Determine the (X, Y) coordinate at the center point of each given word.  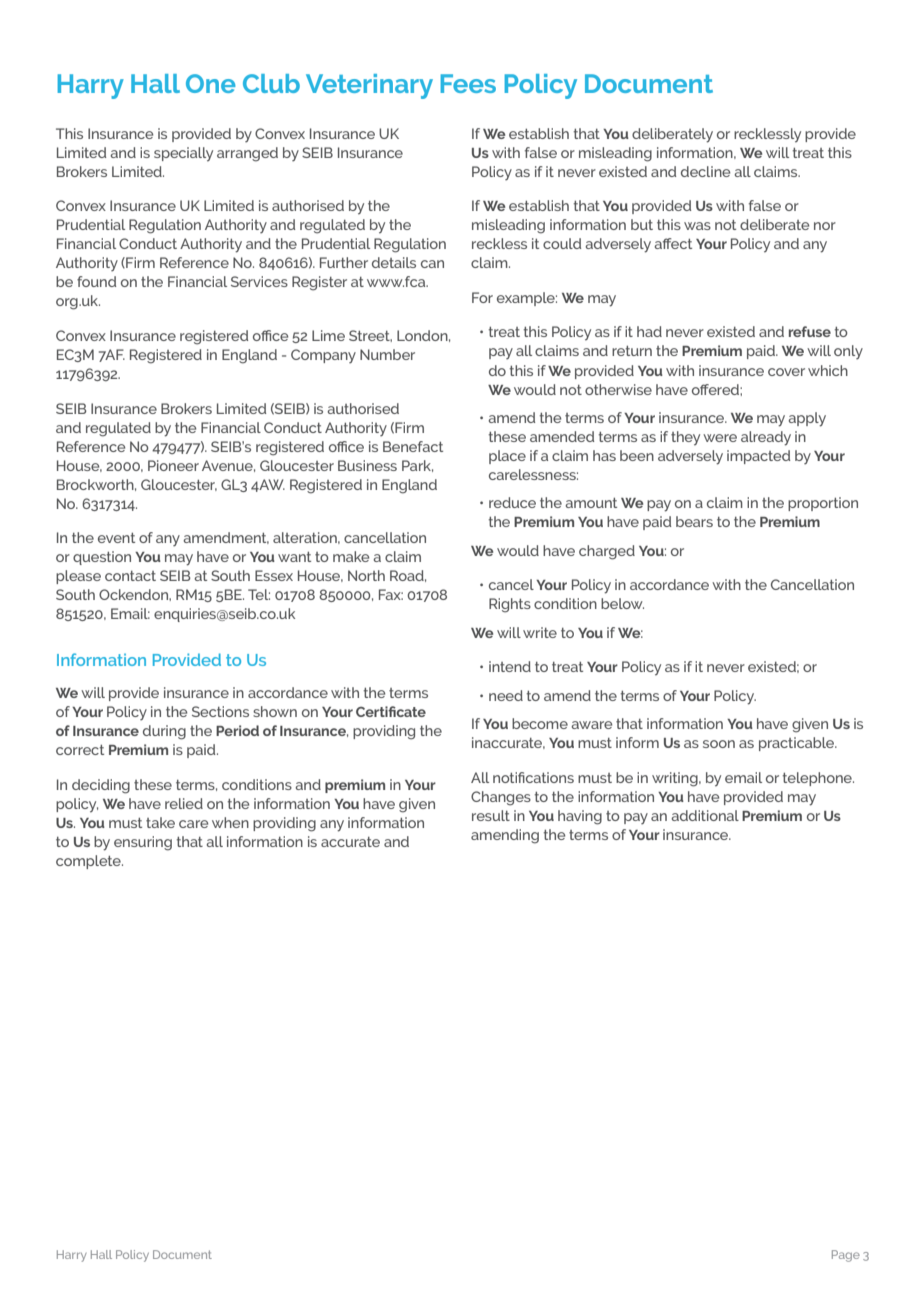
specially (183, 154)
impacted (758, 457)
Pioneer (173, 465)
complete (89, 862)
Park (417, 466)
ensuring (143, 843)
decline (705, 171)
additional (705, 815)
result (491, 815)
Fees (468, 83)
